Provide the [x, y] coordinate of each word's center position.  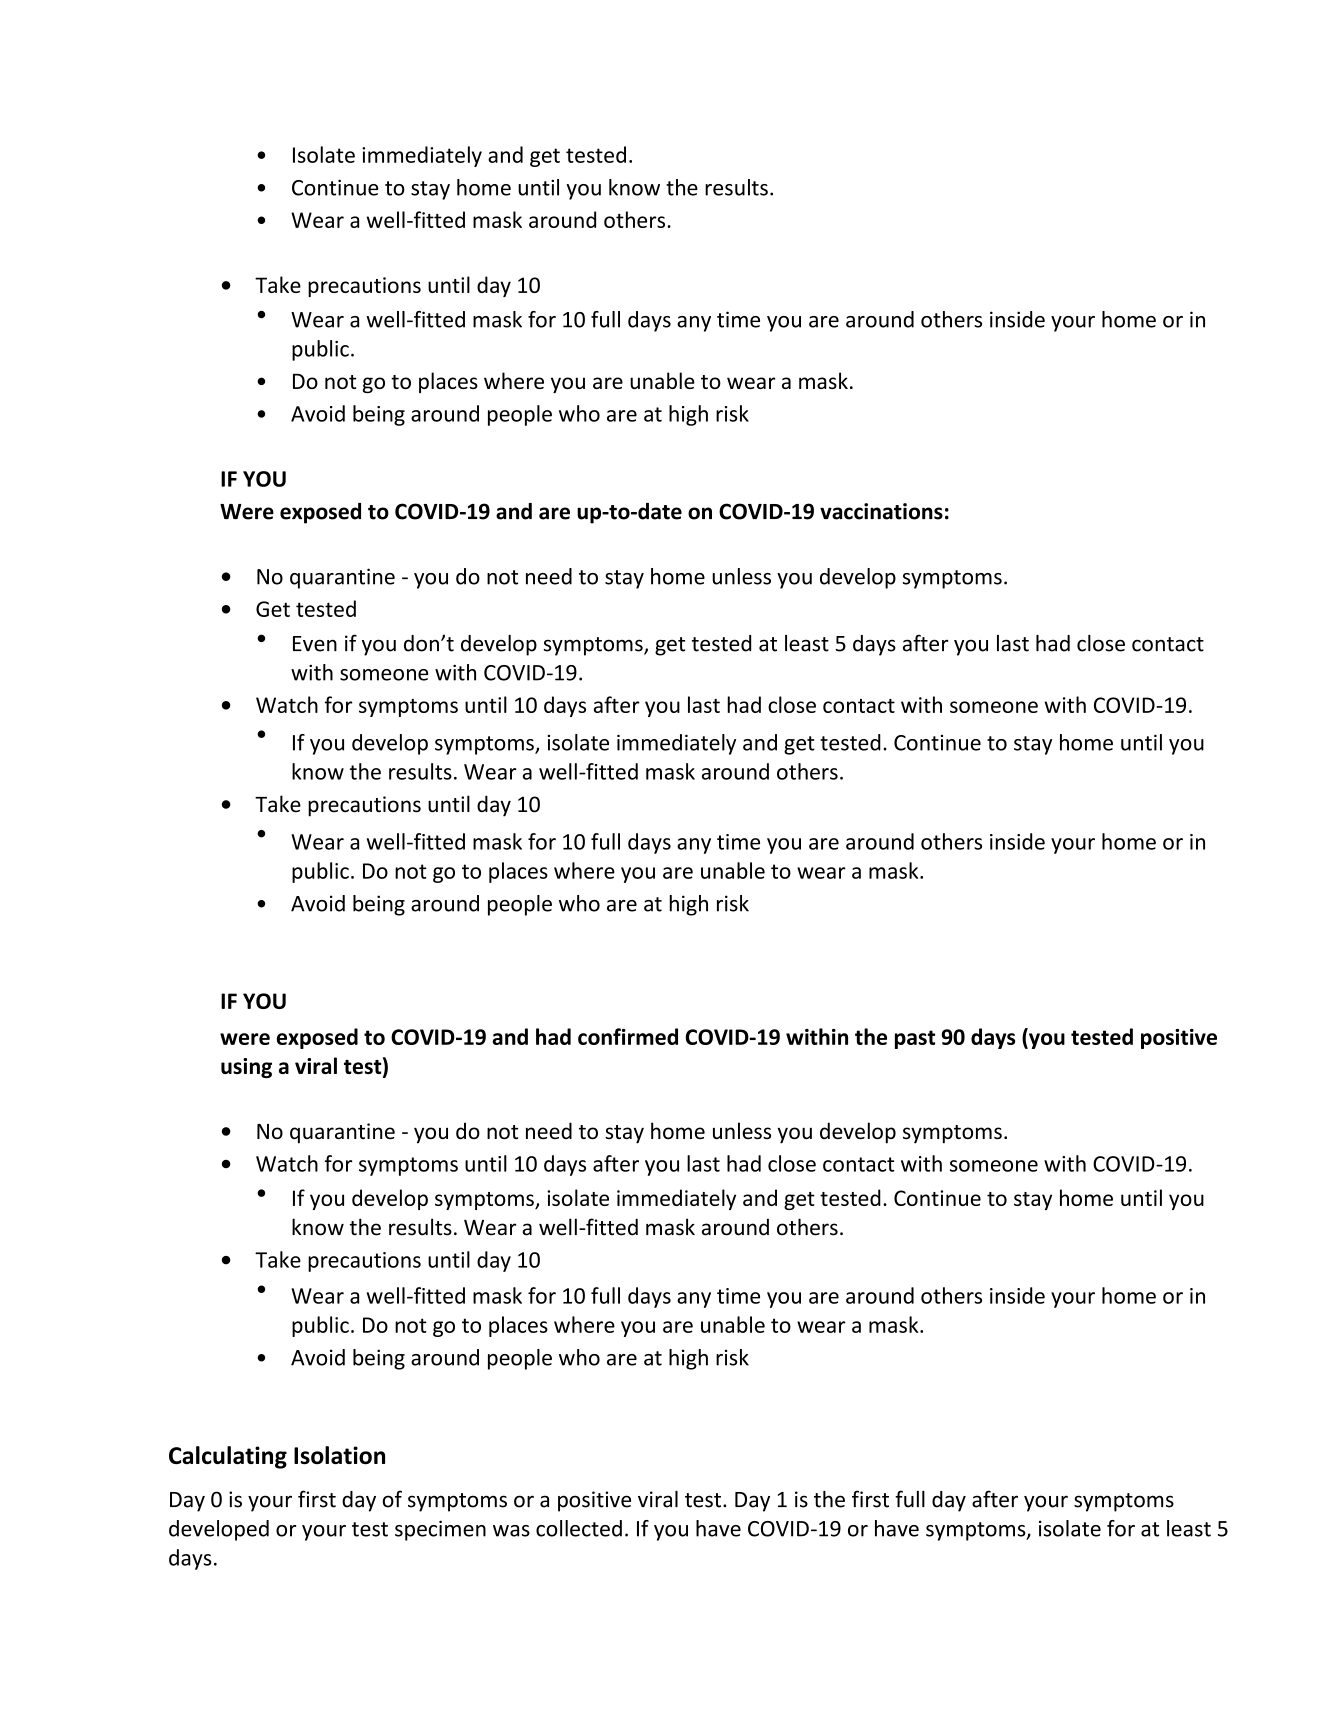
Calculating [228, 1457]
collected [579, 1528]
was [511, 1531]
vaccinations [881, 511]
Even [315, 644]
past [915, 1039]
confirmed [628, 1036]
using [246, 1068]
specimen [440, 1530]
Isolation [339, 1455]
